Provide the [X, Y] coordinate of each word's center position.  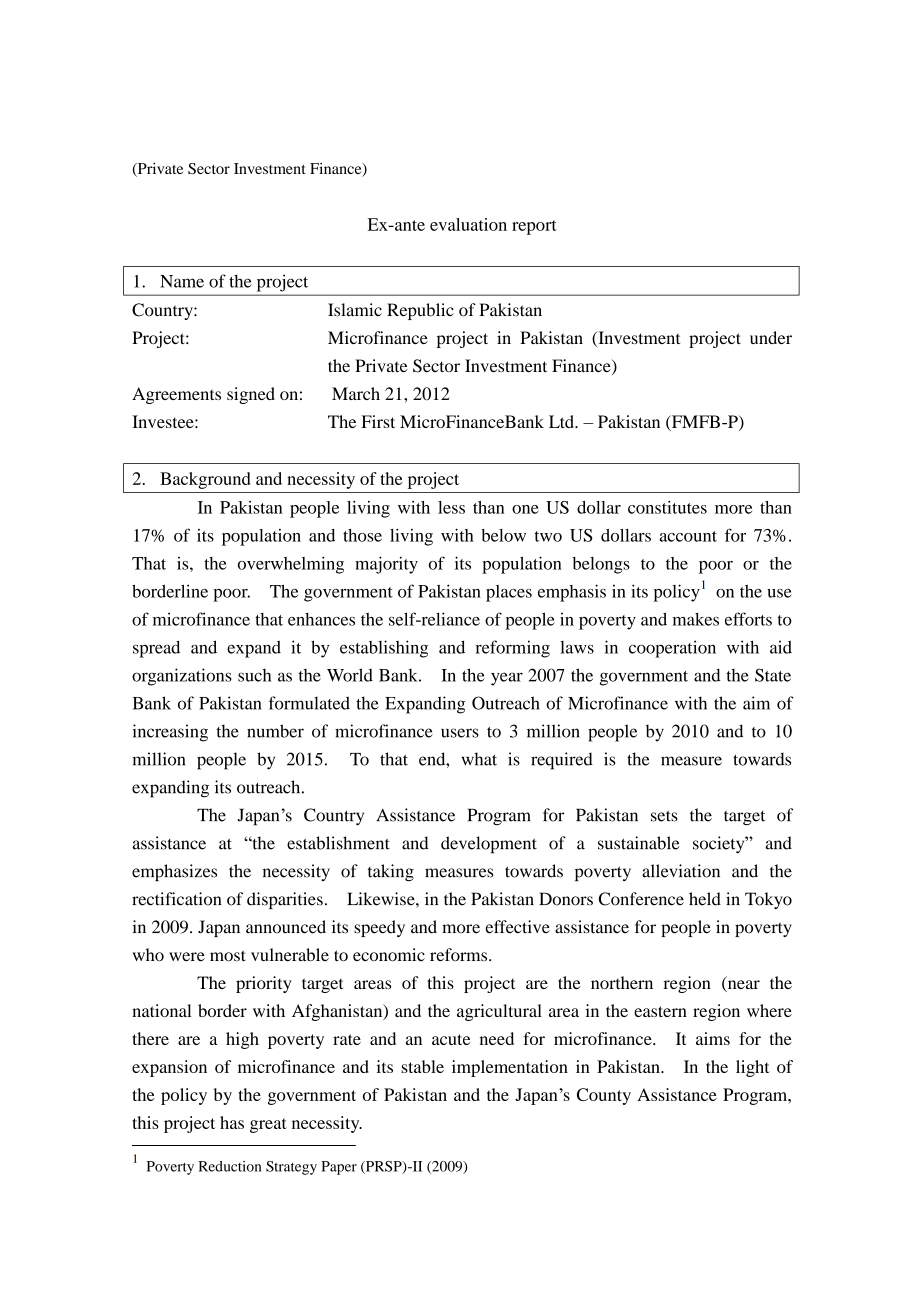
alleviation [681, 871]
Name [182, 281]
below [503, 535]
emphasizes [174, 872]
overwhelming [291, 565]
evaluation [468, 224]
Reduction [230, 1166]
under [771, 337]
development [489, 845]
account [688, 536]
